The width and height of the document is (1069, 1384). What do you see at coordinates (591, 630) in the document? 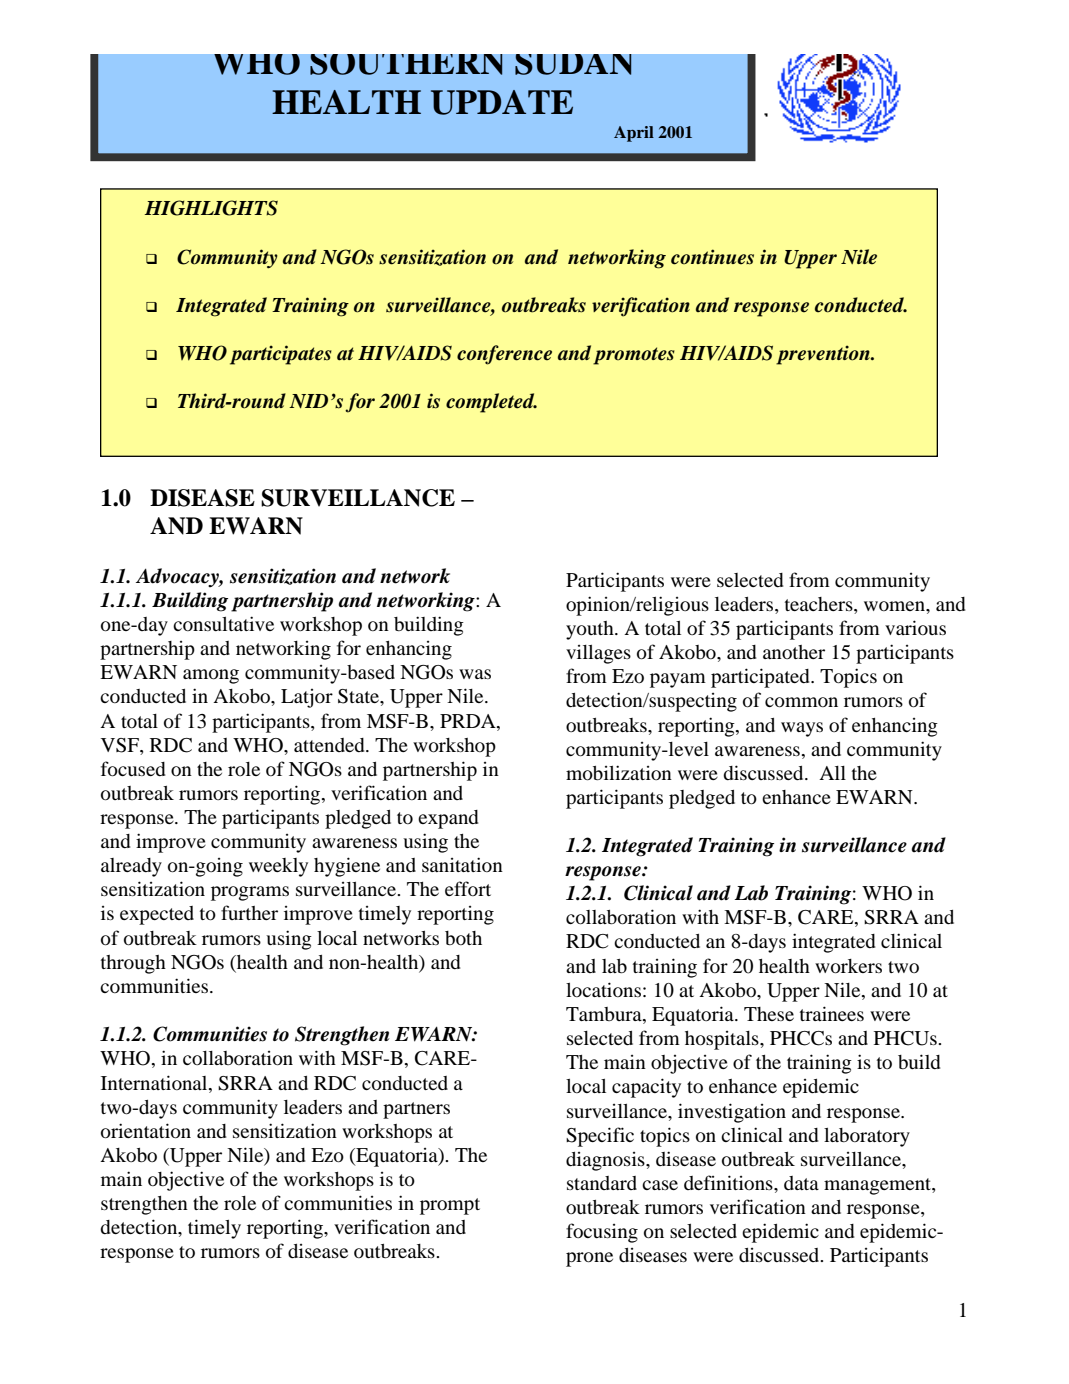
I see `youth` at bounding box center [591, 630].
